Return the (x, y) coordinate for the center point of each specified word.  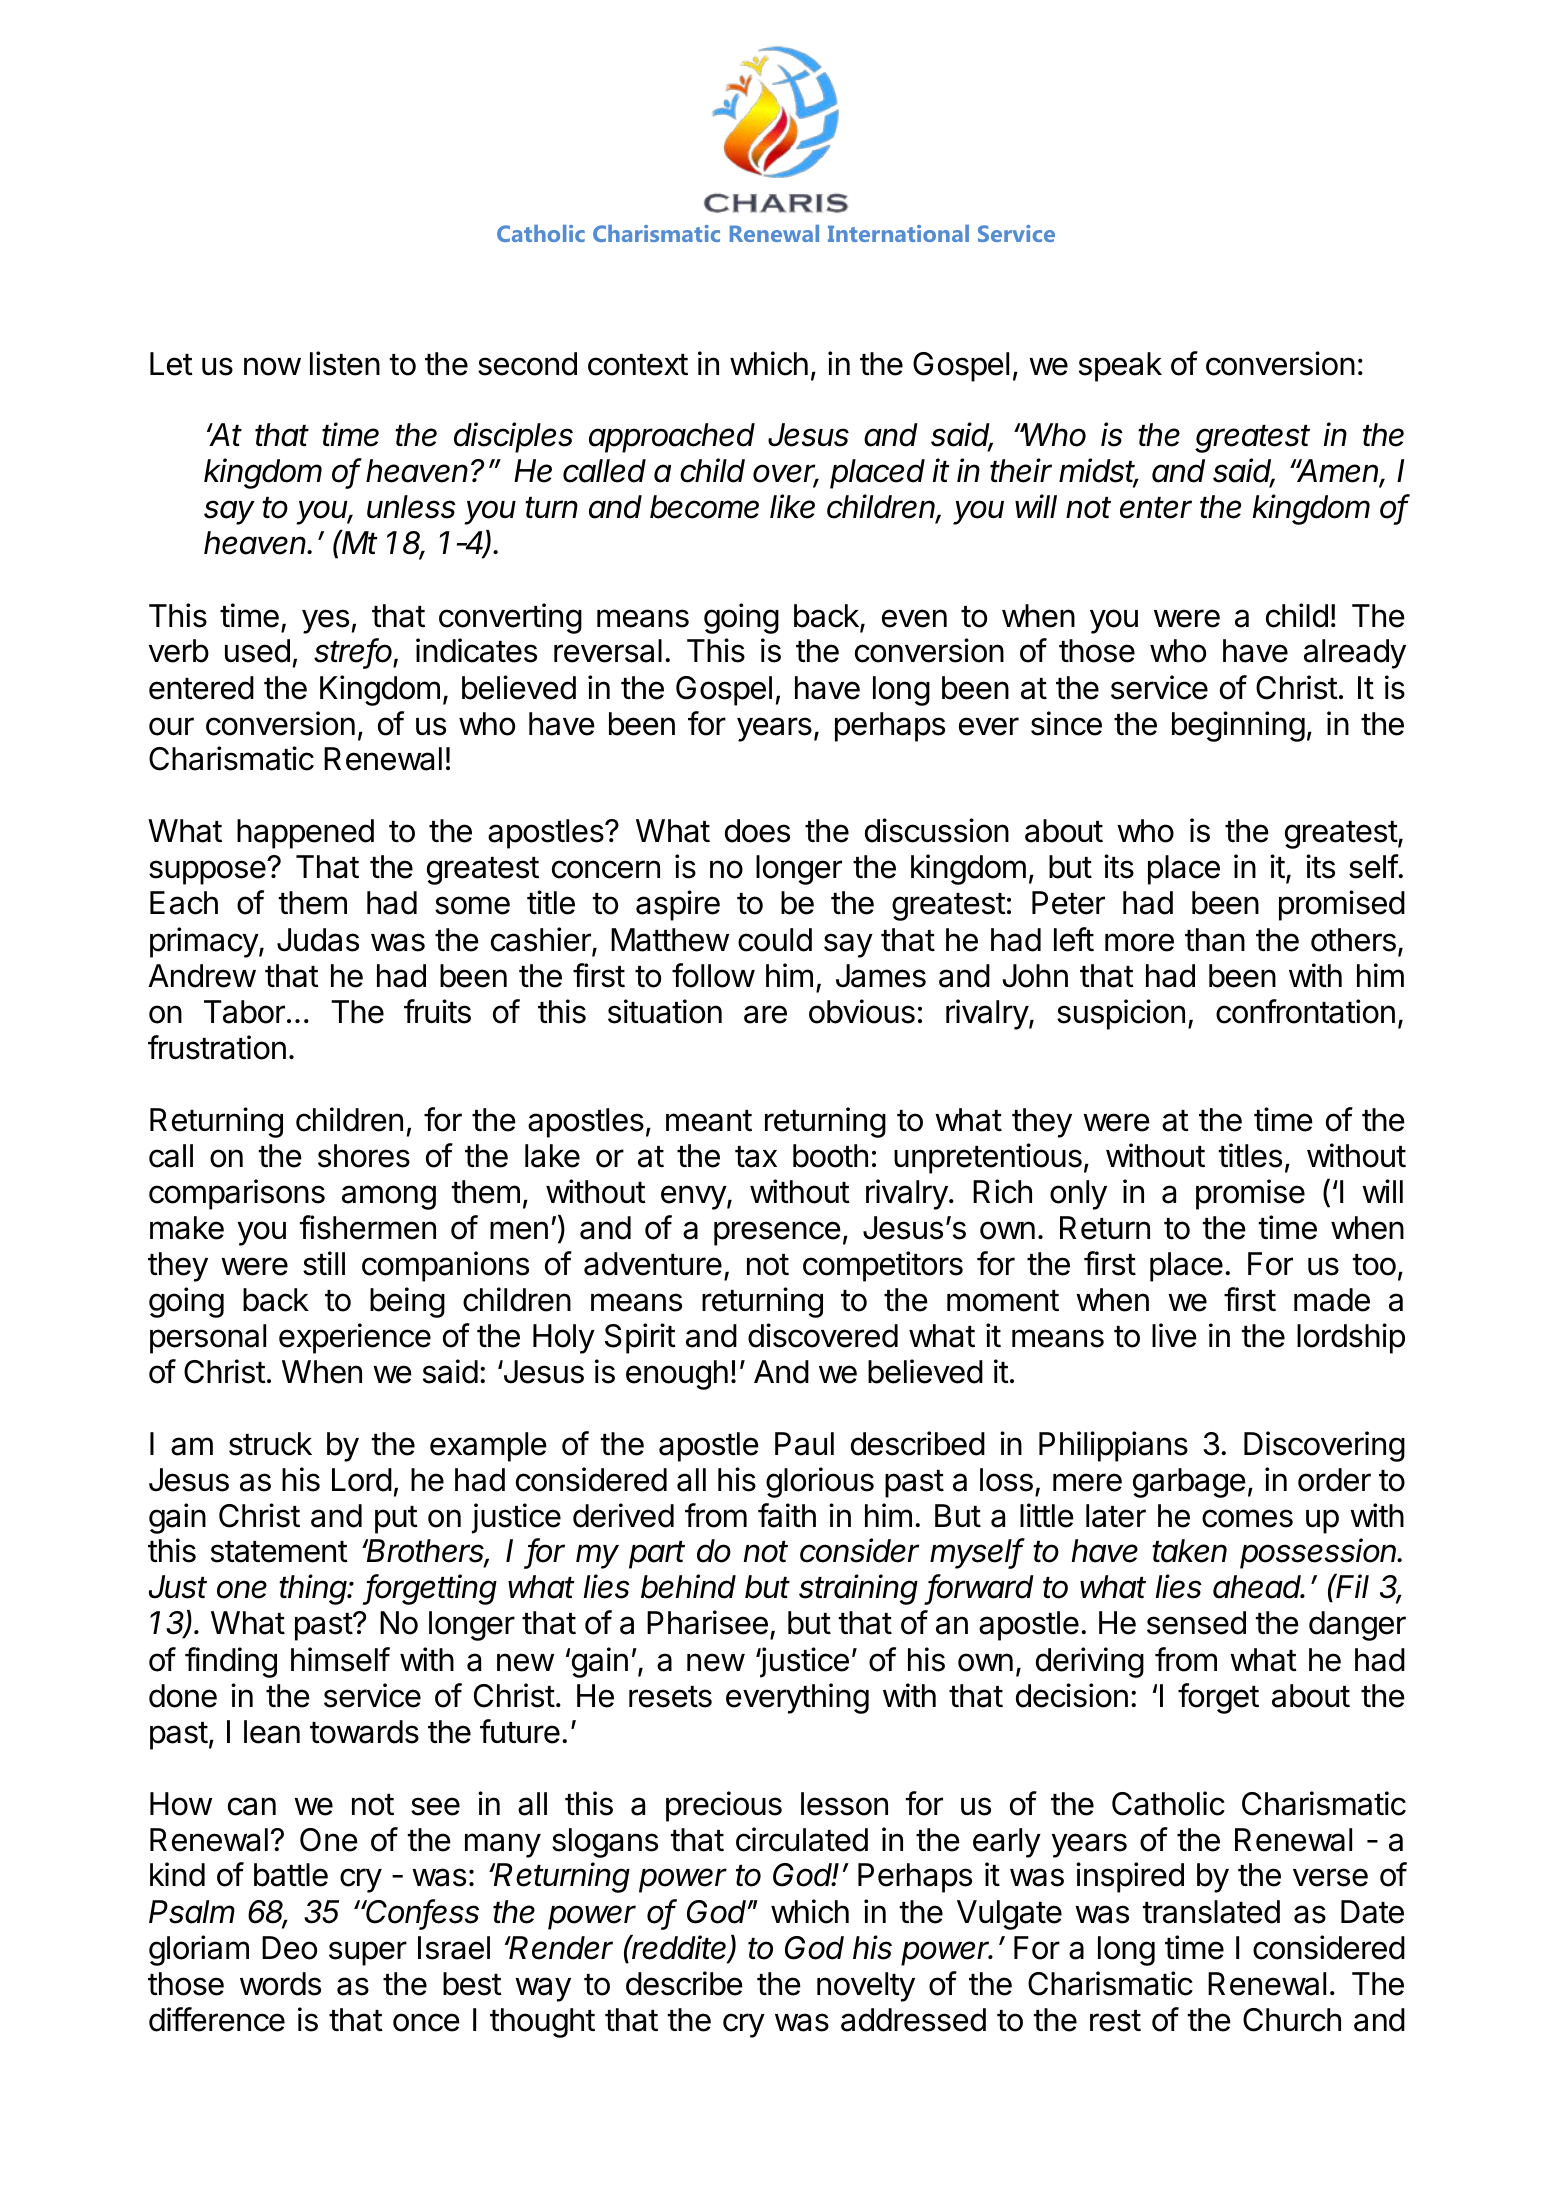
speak (1120, 367)
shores (364, 1156)
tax (756, 1157)
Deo (289, 1948)
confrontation (1305, 1011)
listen (345, 363)
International (898, 233)
